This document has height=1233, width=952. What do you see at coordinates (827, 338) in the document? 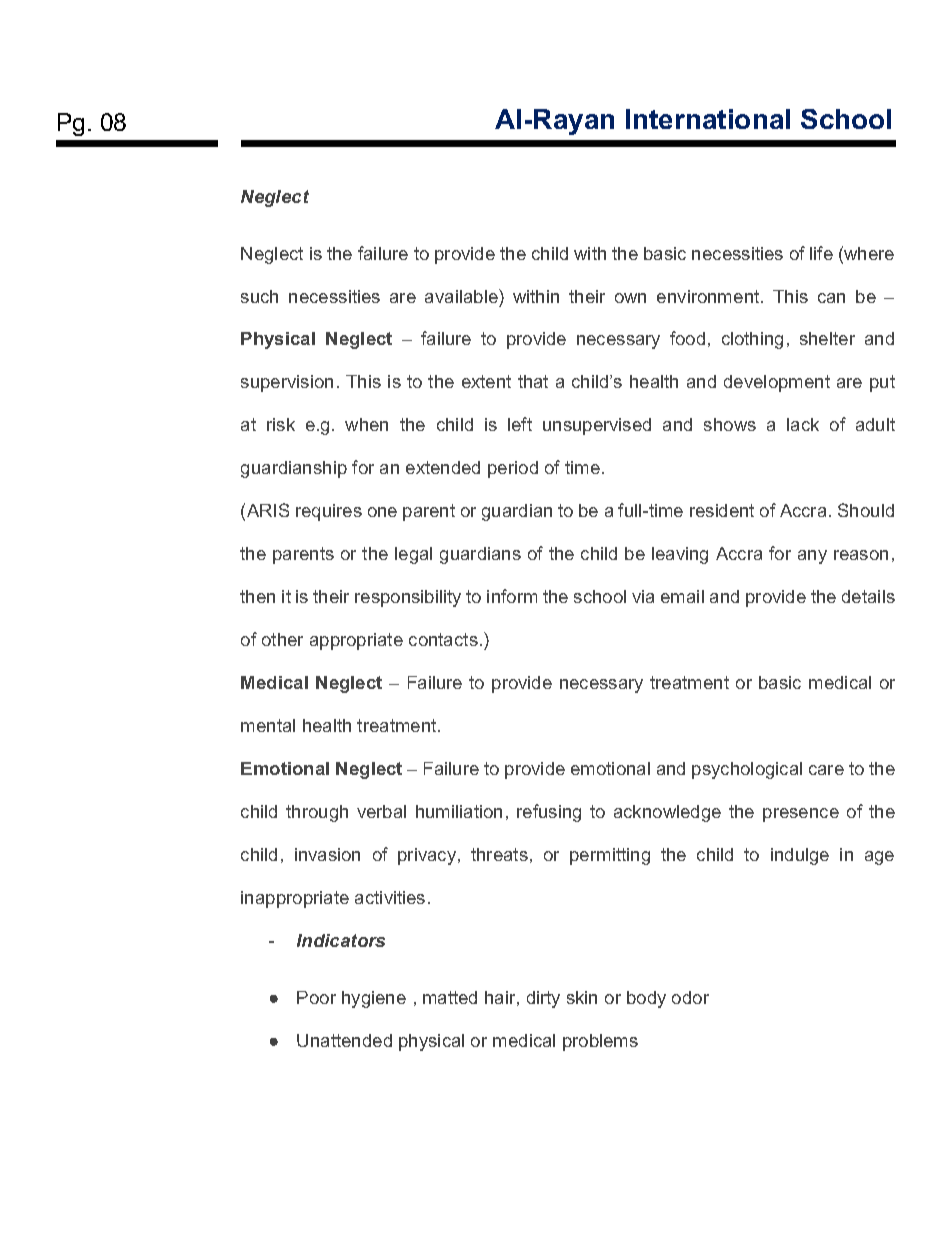
I see `shelter` at bounding box center [827, 338].
